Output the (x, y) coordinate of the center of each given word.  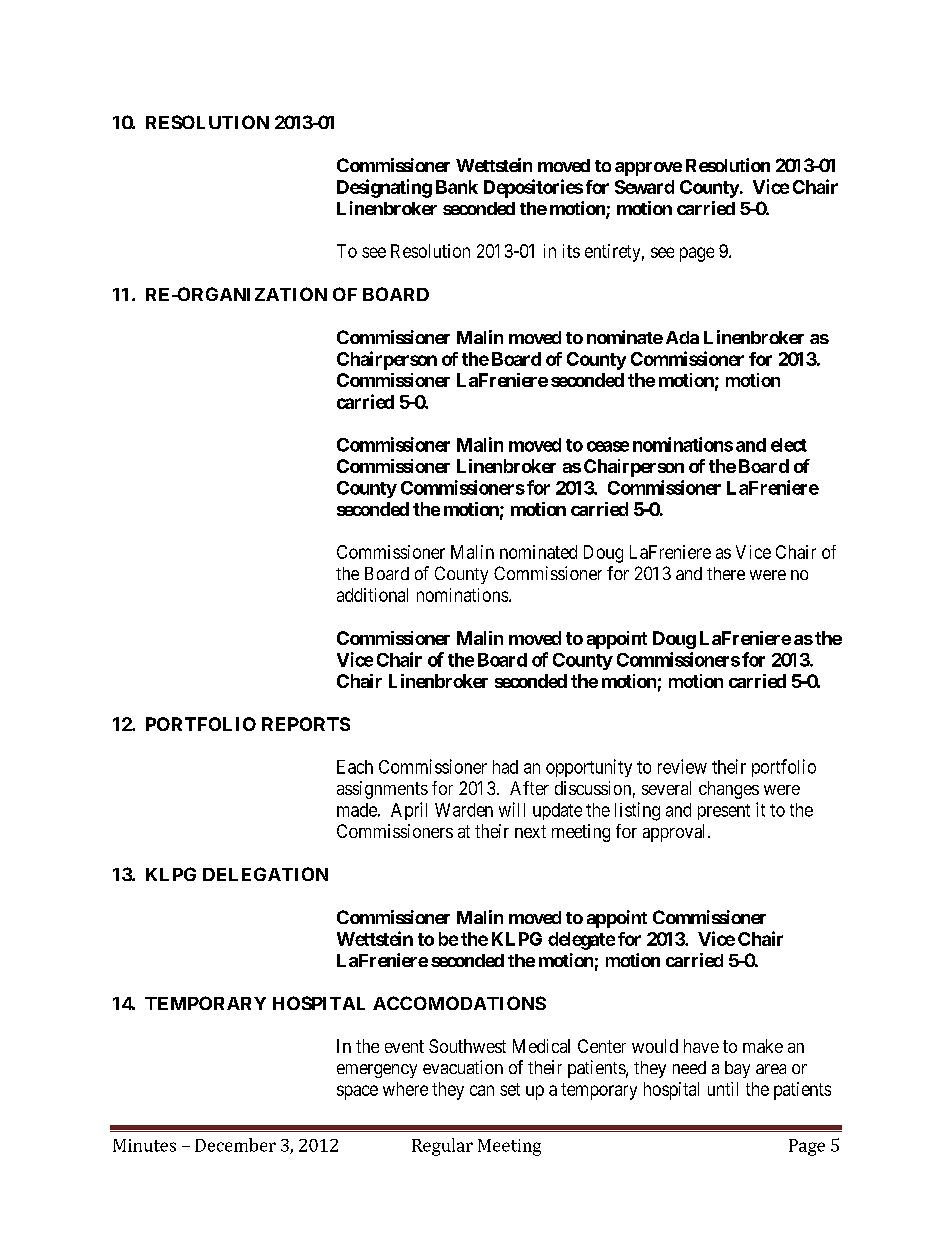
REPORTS (306, 724)
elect (789, 445)
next (530, 831)
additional (372, 595)
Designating (384, 188)
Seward (644, 187)
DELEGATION (265, 874)
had (505, 767)
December (235, 1145)
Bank (457, 187)
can (482, 1090)
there (726, 573)
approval (676, 833)
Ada (682, 337)
